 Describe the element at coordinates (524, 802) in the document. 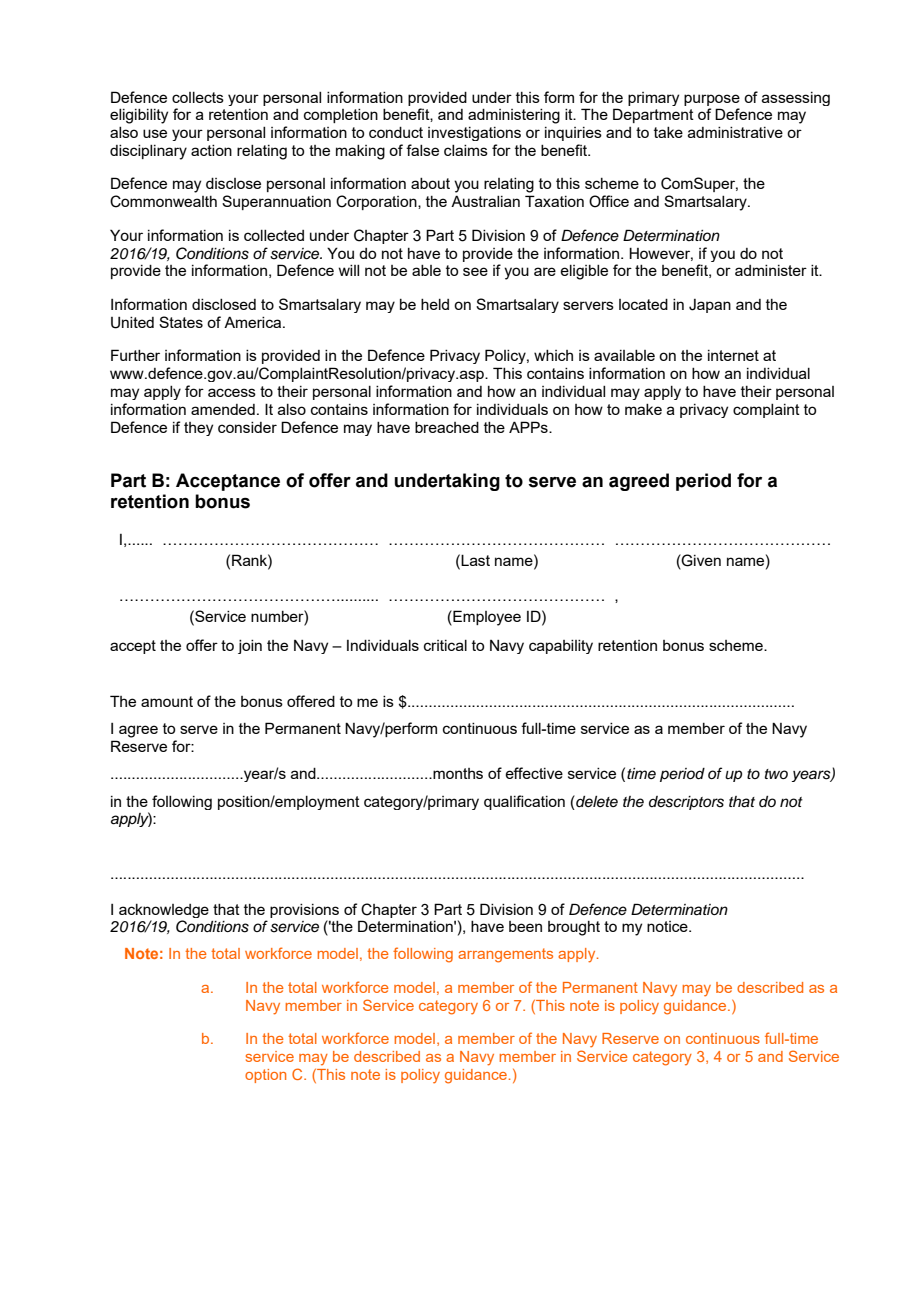

I see `qualification` at that location.
